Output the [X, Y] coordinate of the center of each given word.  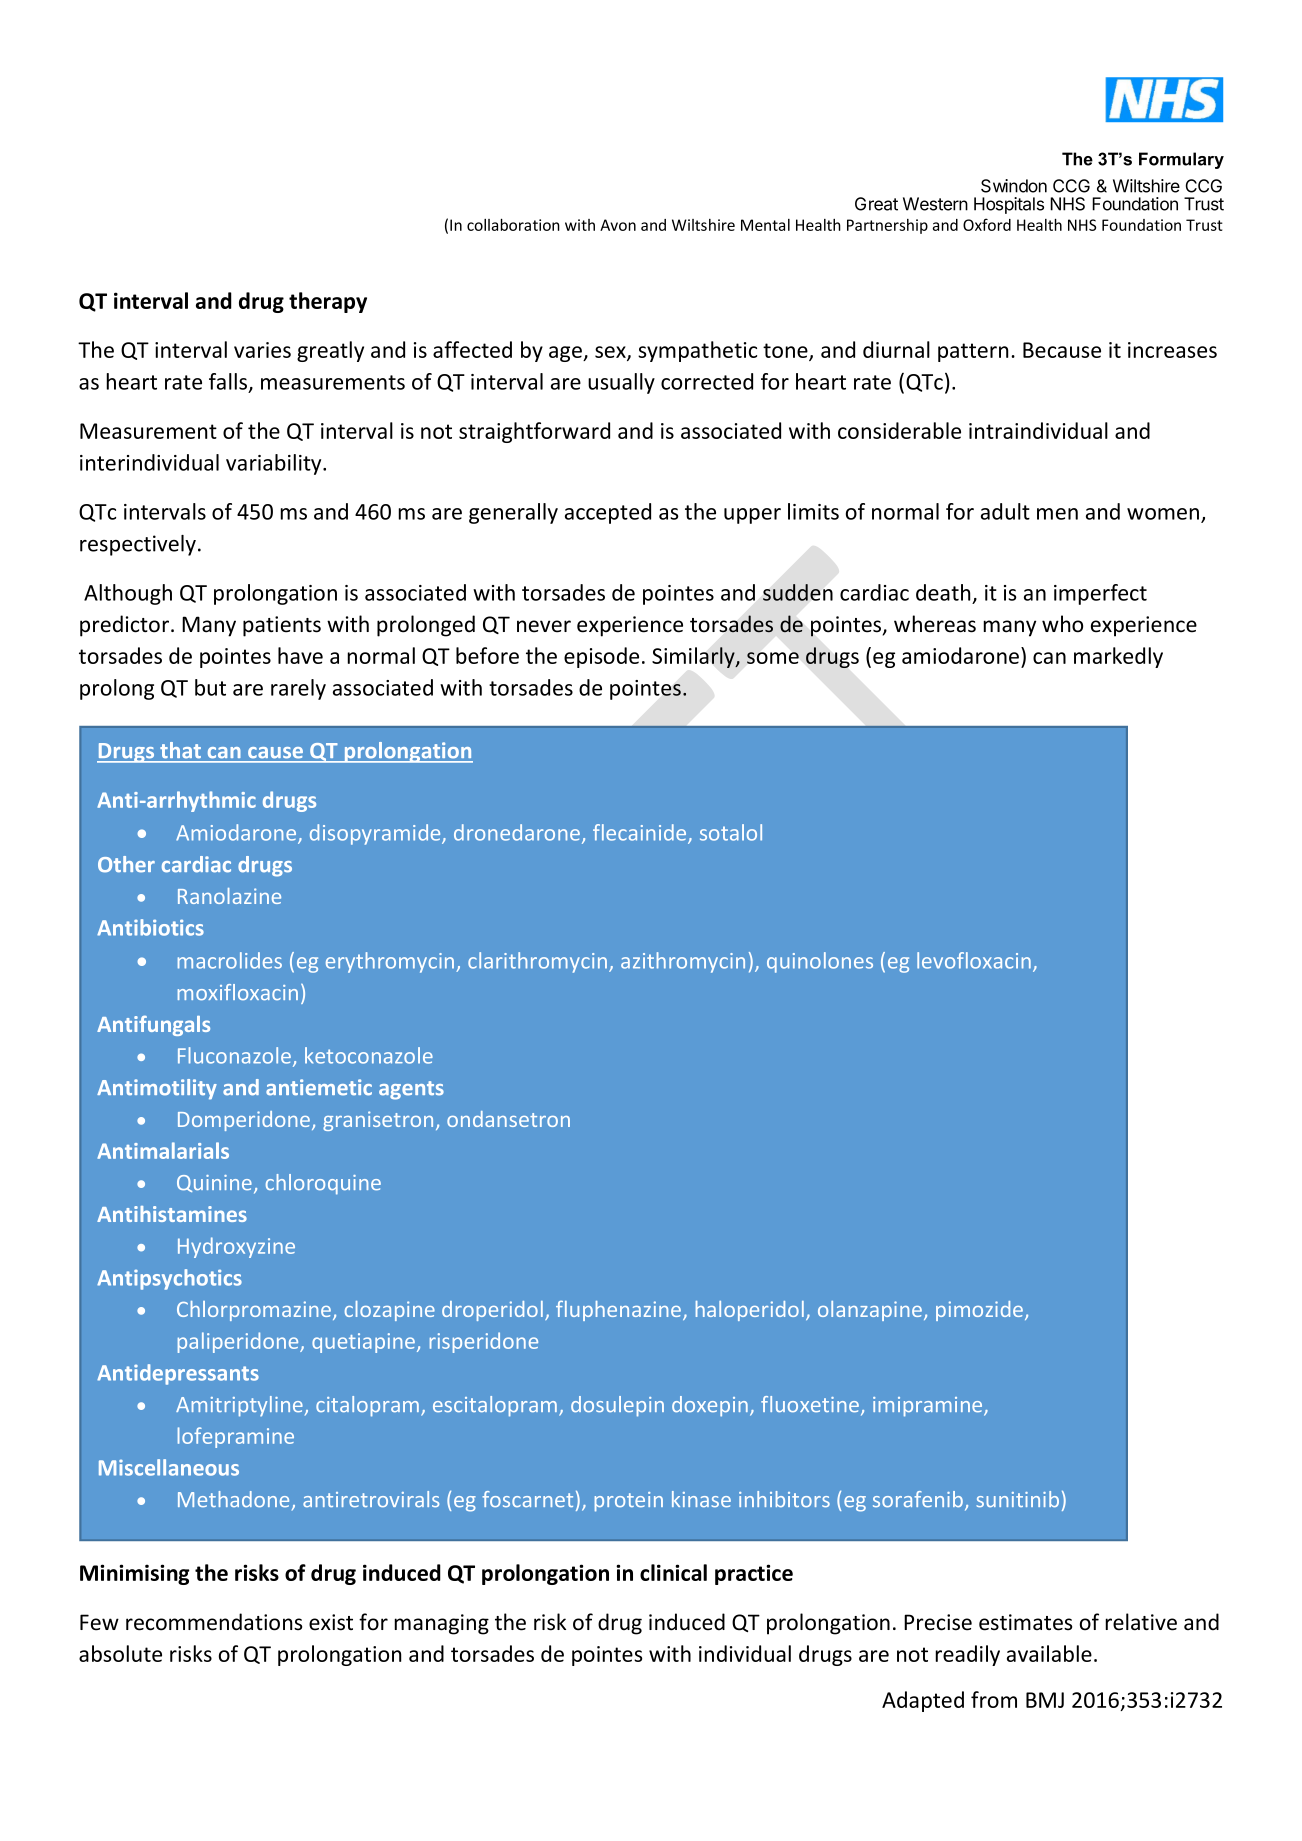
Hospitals [1009, 205]
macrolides [230, 960]
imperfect [1100, 594]
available [1049, 1653]
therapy [328, 302]
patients [282, 626]
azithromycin [683, 962]
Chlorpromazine [255, 1311]
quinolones [820, 962]
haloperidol [750, 1311]
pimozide [979, 1311]
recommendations [214, 1622]
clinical [673, 1572]
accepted [608, 513]
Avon [618, 225]
